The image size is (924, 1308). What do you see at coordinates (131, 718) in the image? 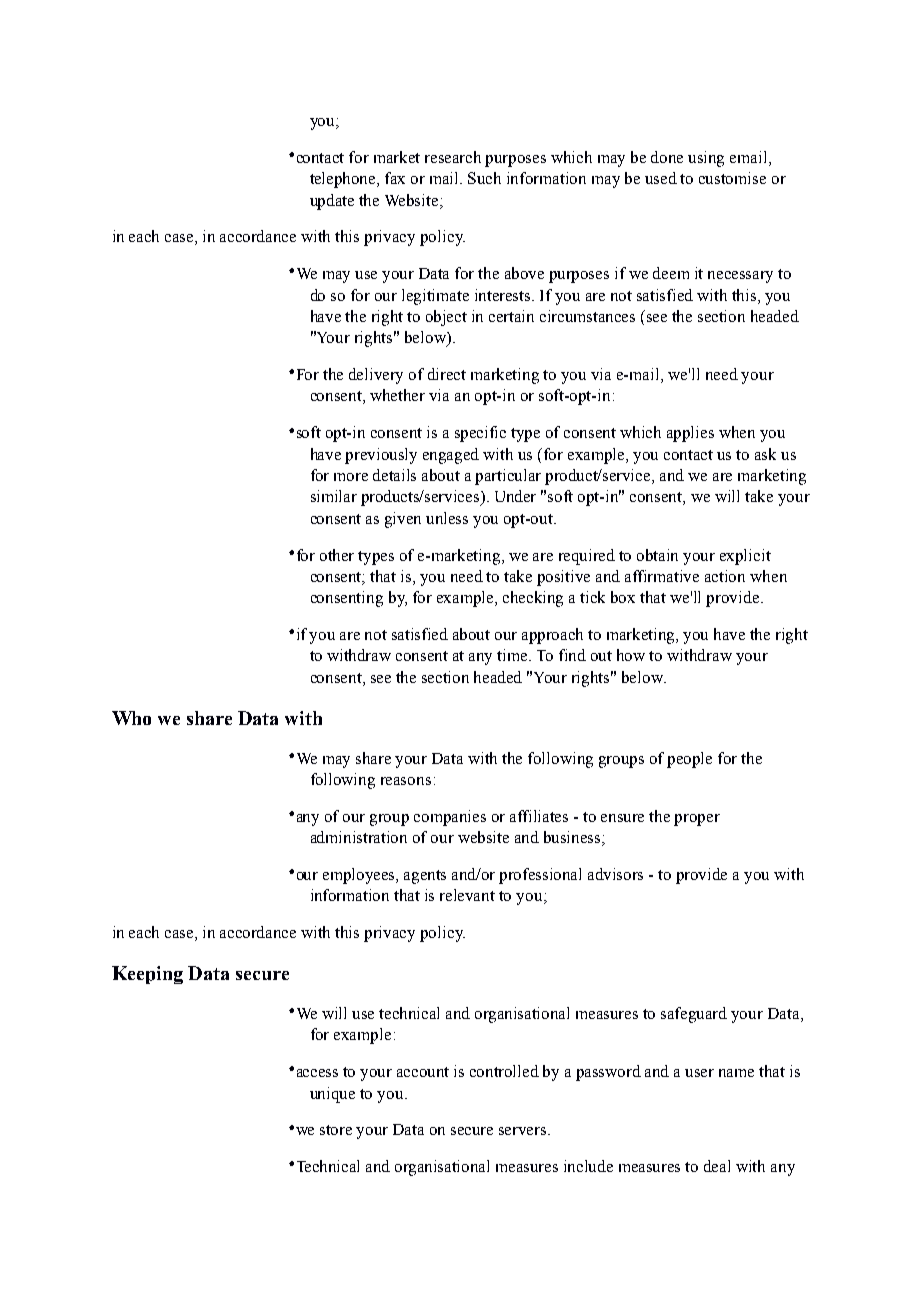
I see `Who` at bounding box center [131, 718].
